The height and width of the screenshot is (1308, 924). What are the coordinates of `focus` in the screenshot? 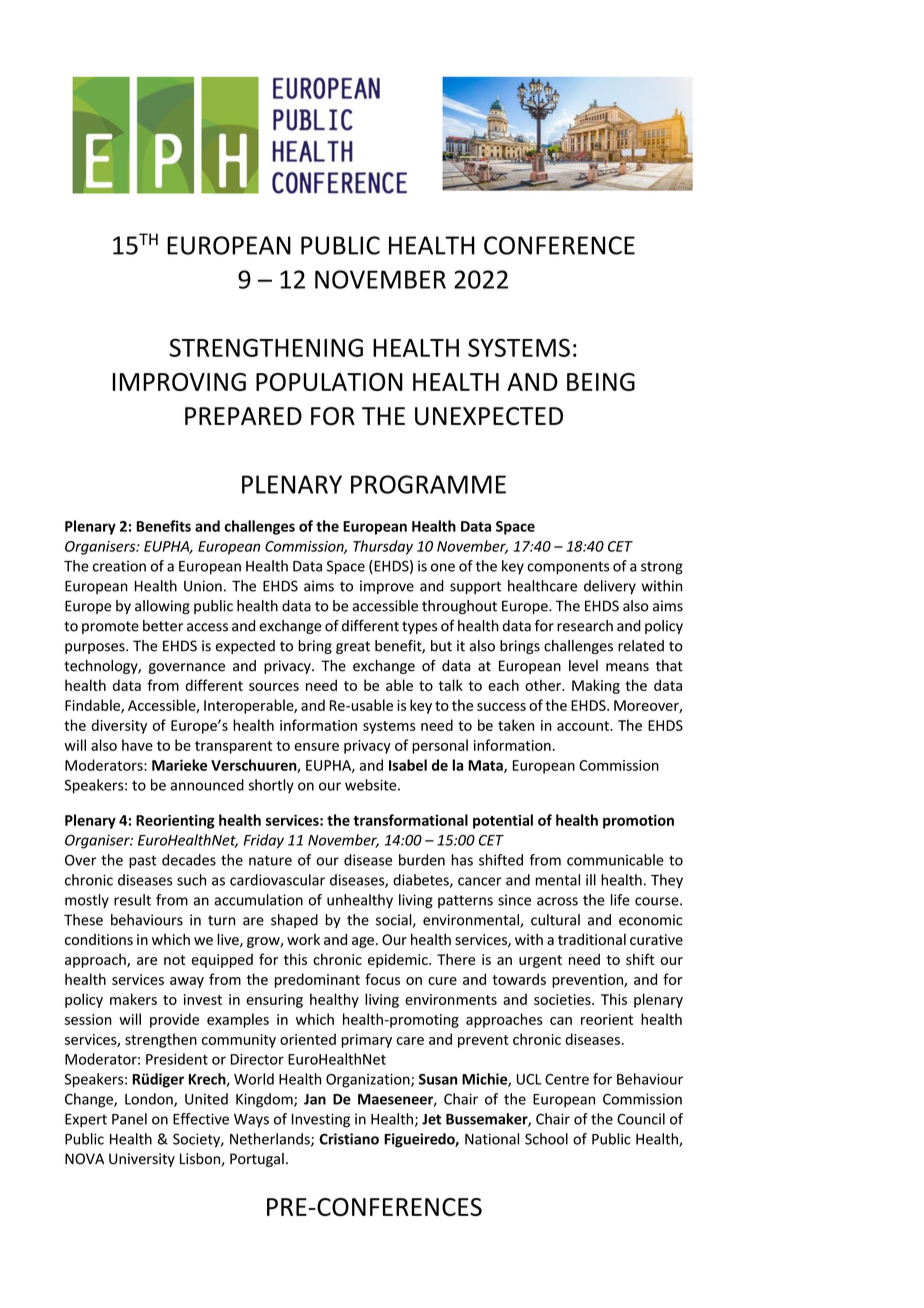 It's located at (382, 979).
